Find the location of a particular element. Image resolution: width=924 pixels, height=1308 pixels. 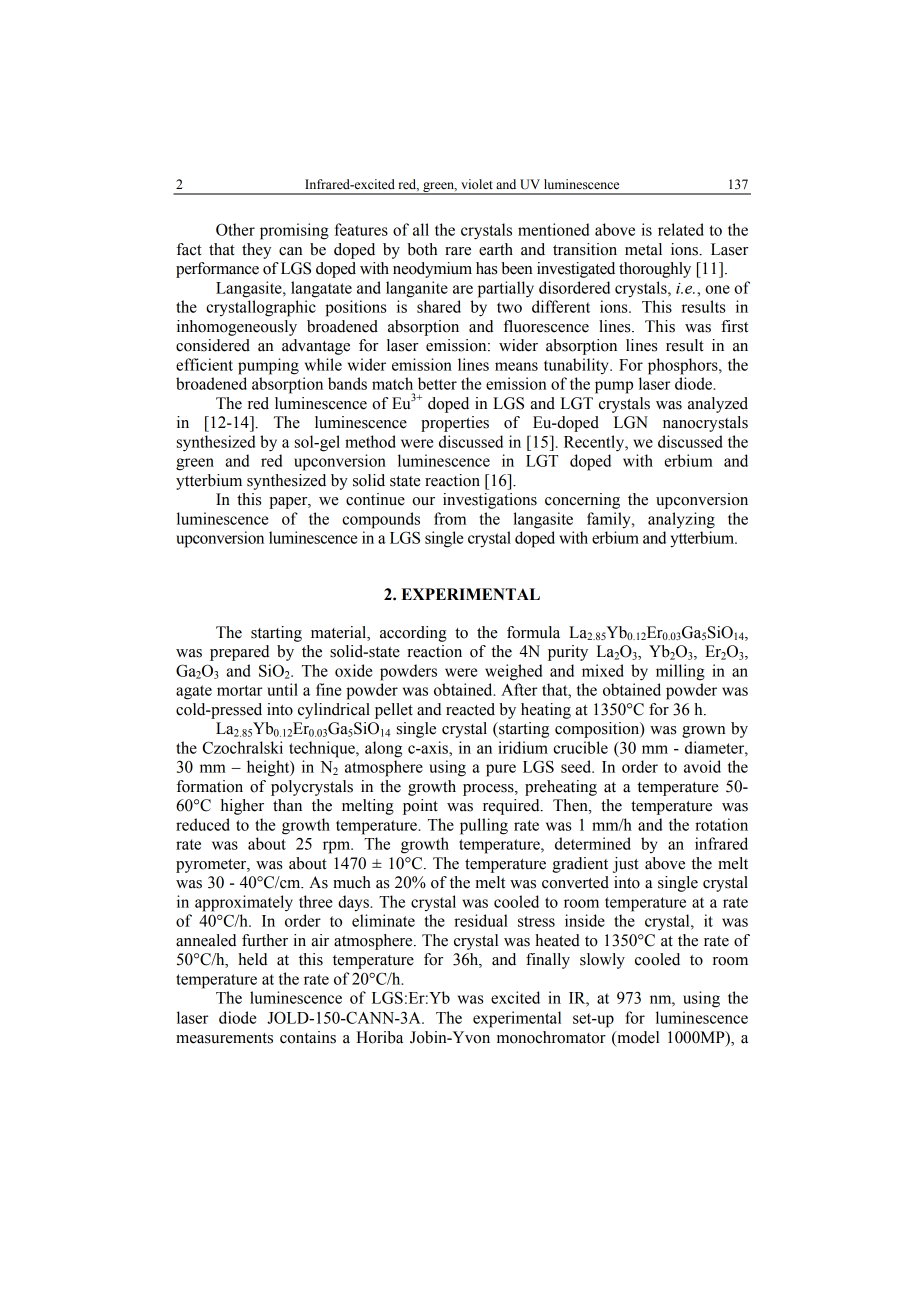

according is located at coordinates (413, 634).
